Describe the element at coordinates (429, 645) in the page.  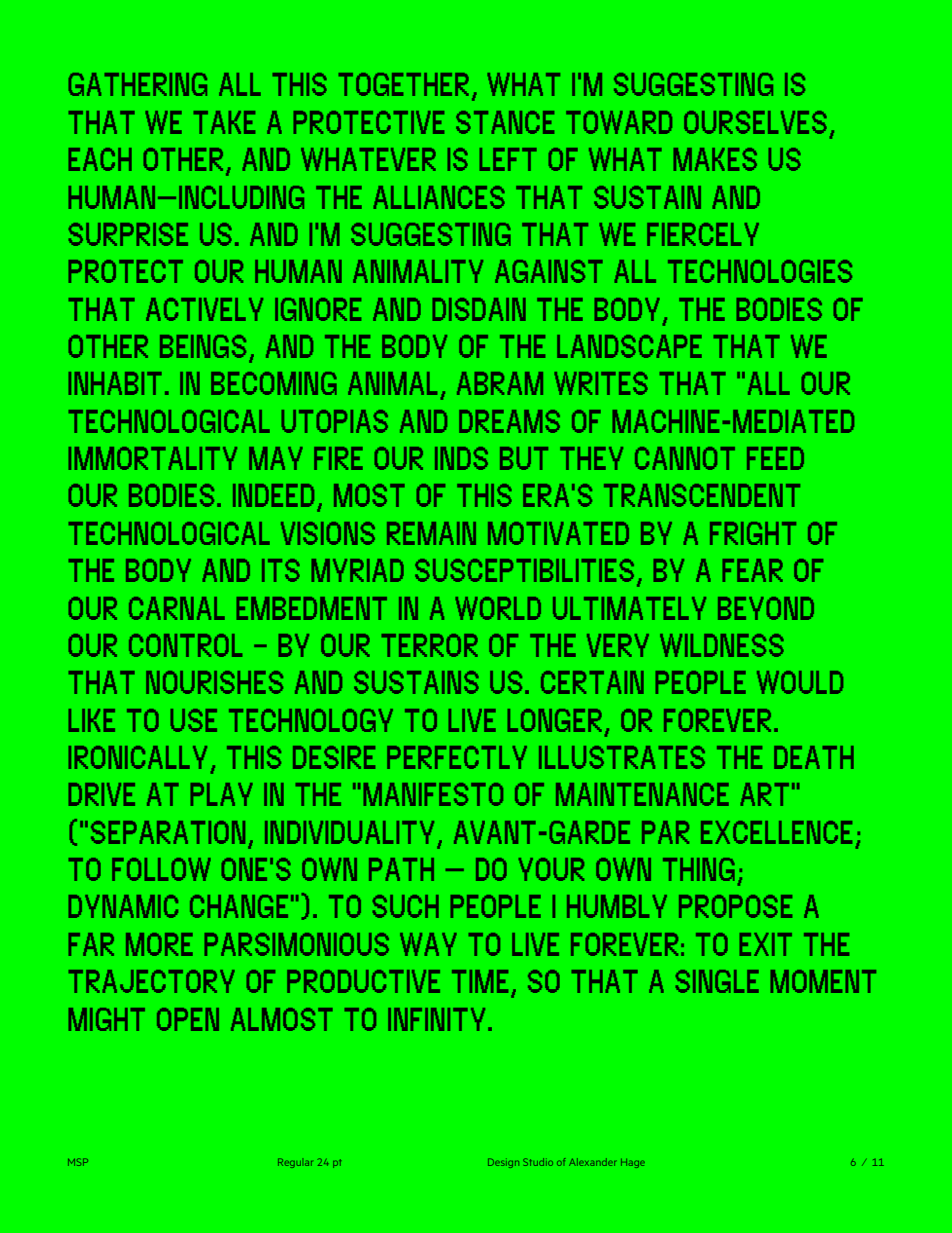
I see `terror` at that location.
